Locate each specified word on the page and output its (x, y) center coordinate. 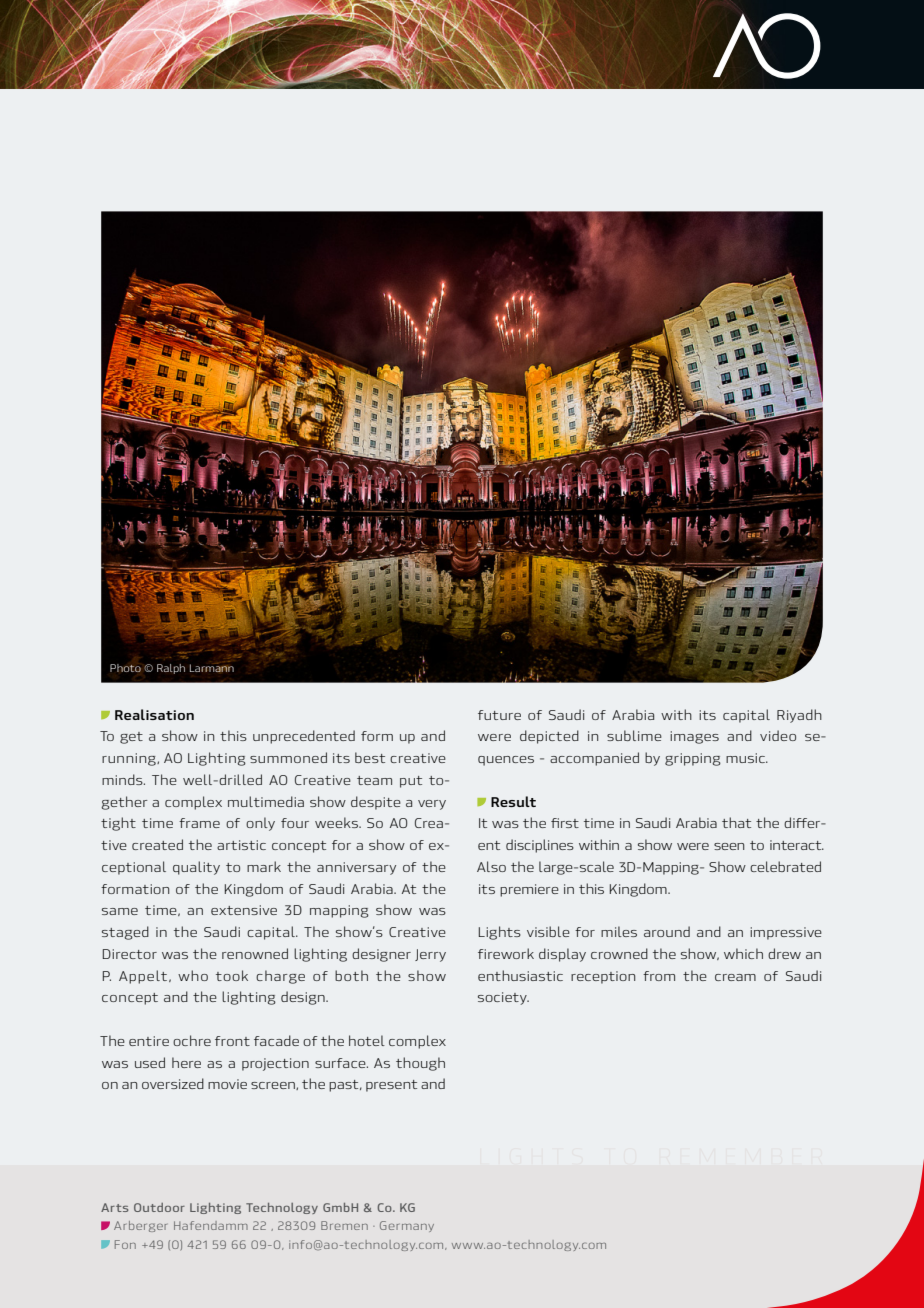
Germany (407, 1226)
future (499, 715)
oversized (173, 1083)
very (432, 805)
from (659, 976)
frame (199, 823)
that (736, 822)
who (193, 975)
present (391, 1086)
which (743, 953)
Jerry (430, 955)
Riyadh (799, 716)
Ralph (171, 669)
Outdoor (159, 1207)
